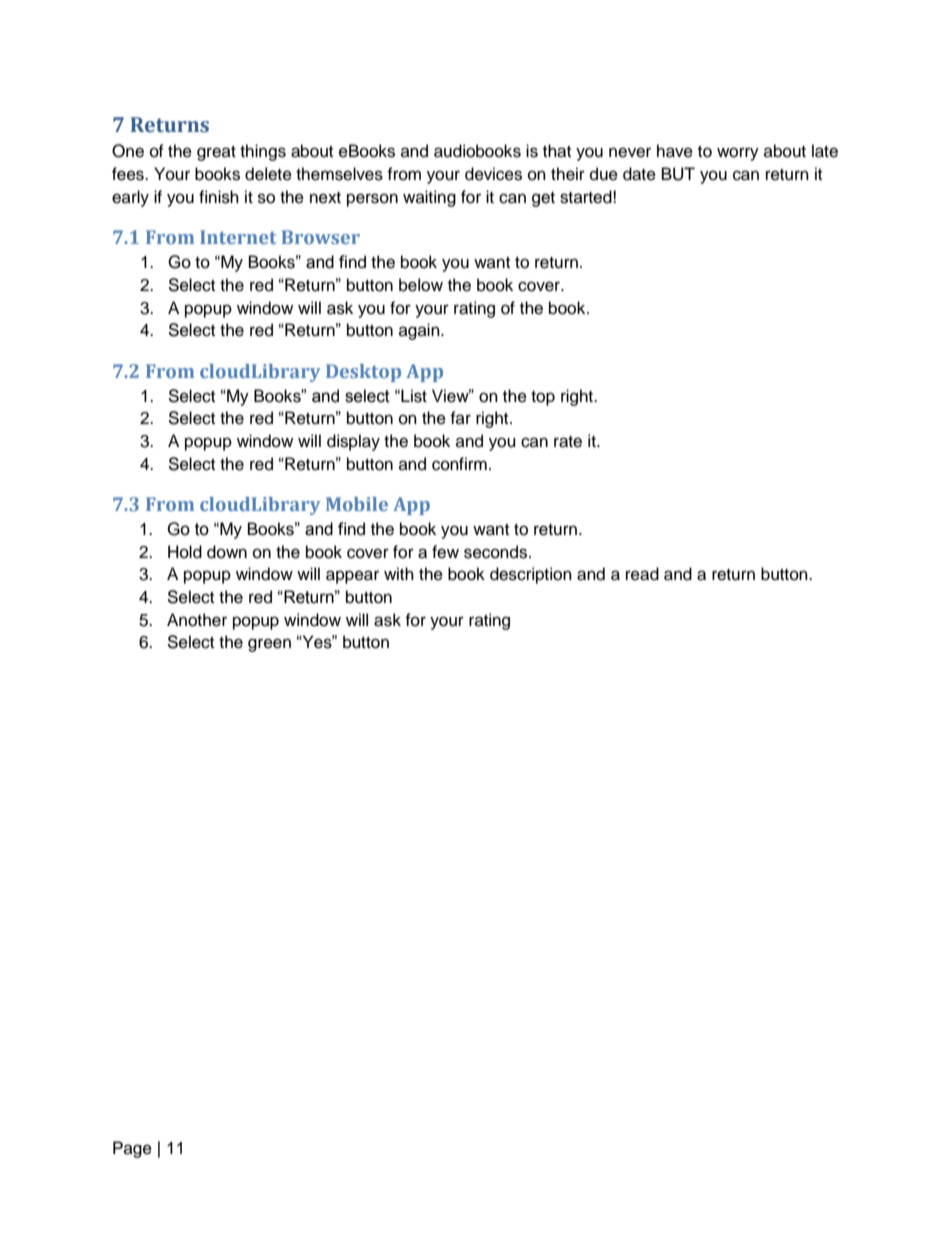 The image size is (952, 1233). What do you see at coordinates (531, 575) in the document?
I see `description` at bounding box center [531, 575].
